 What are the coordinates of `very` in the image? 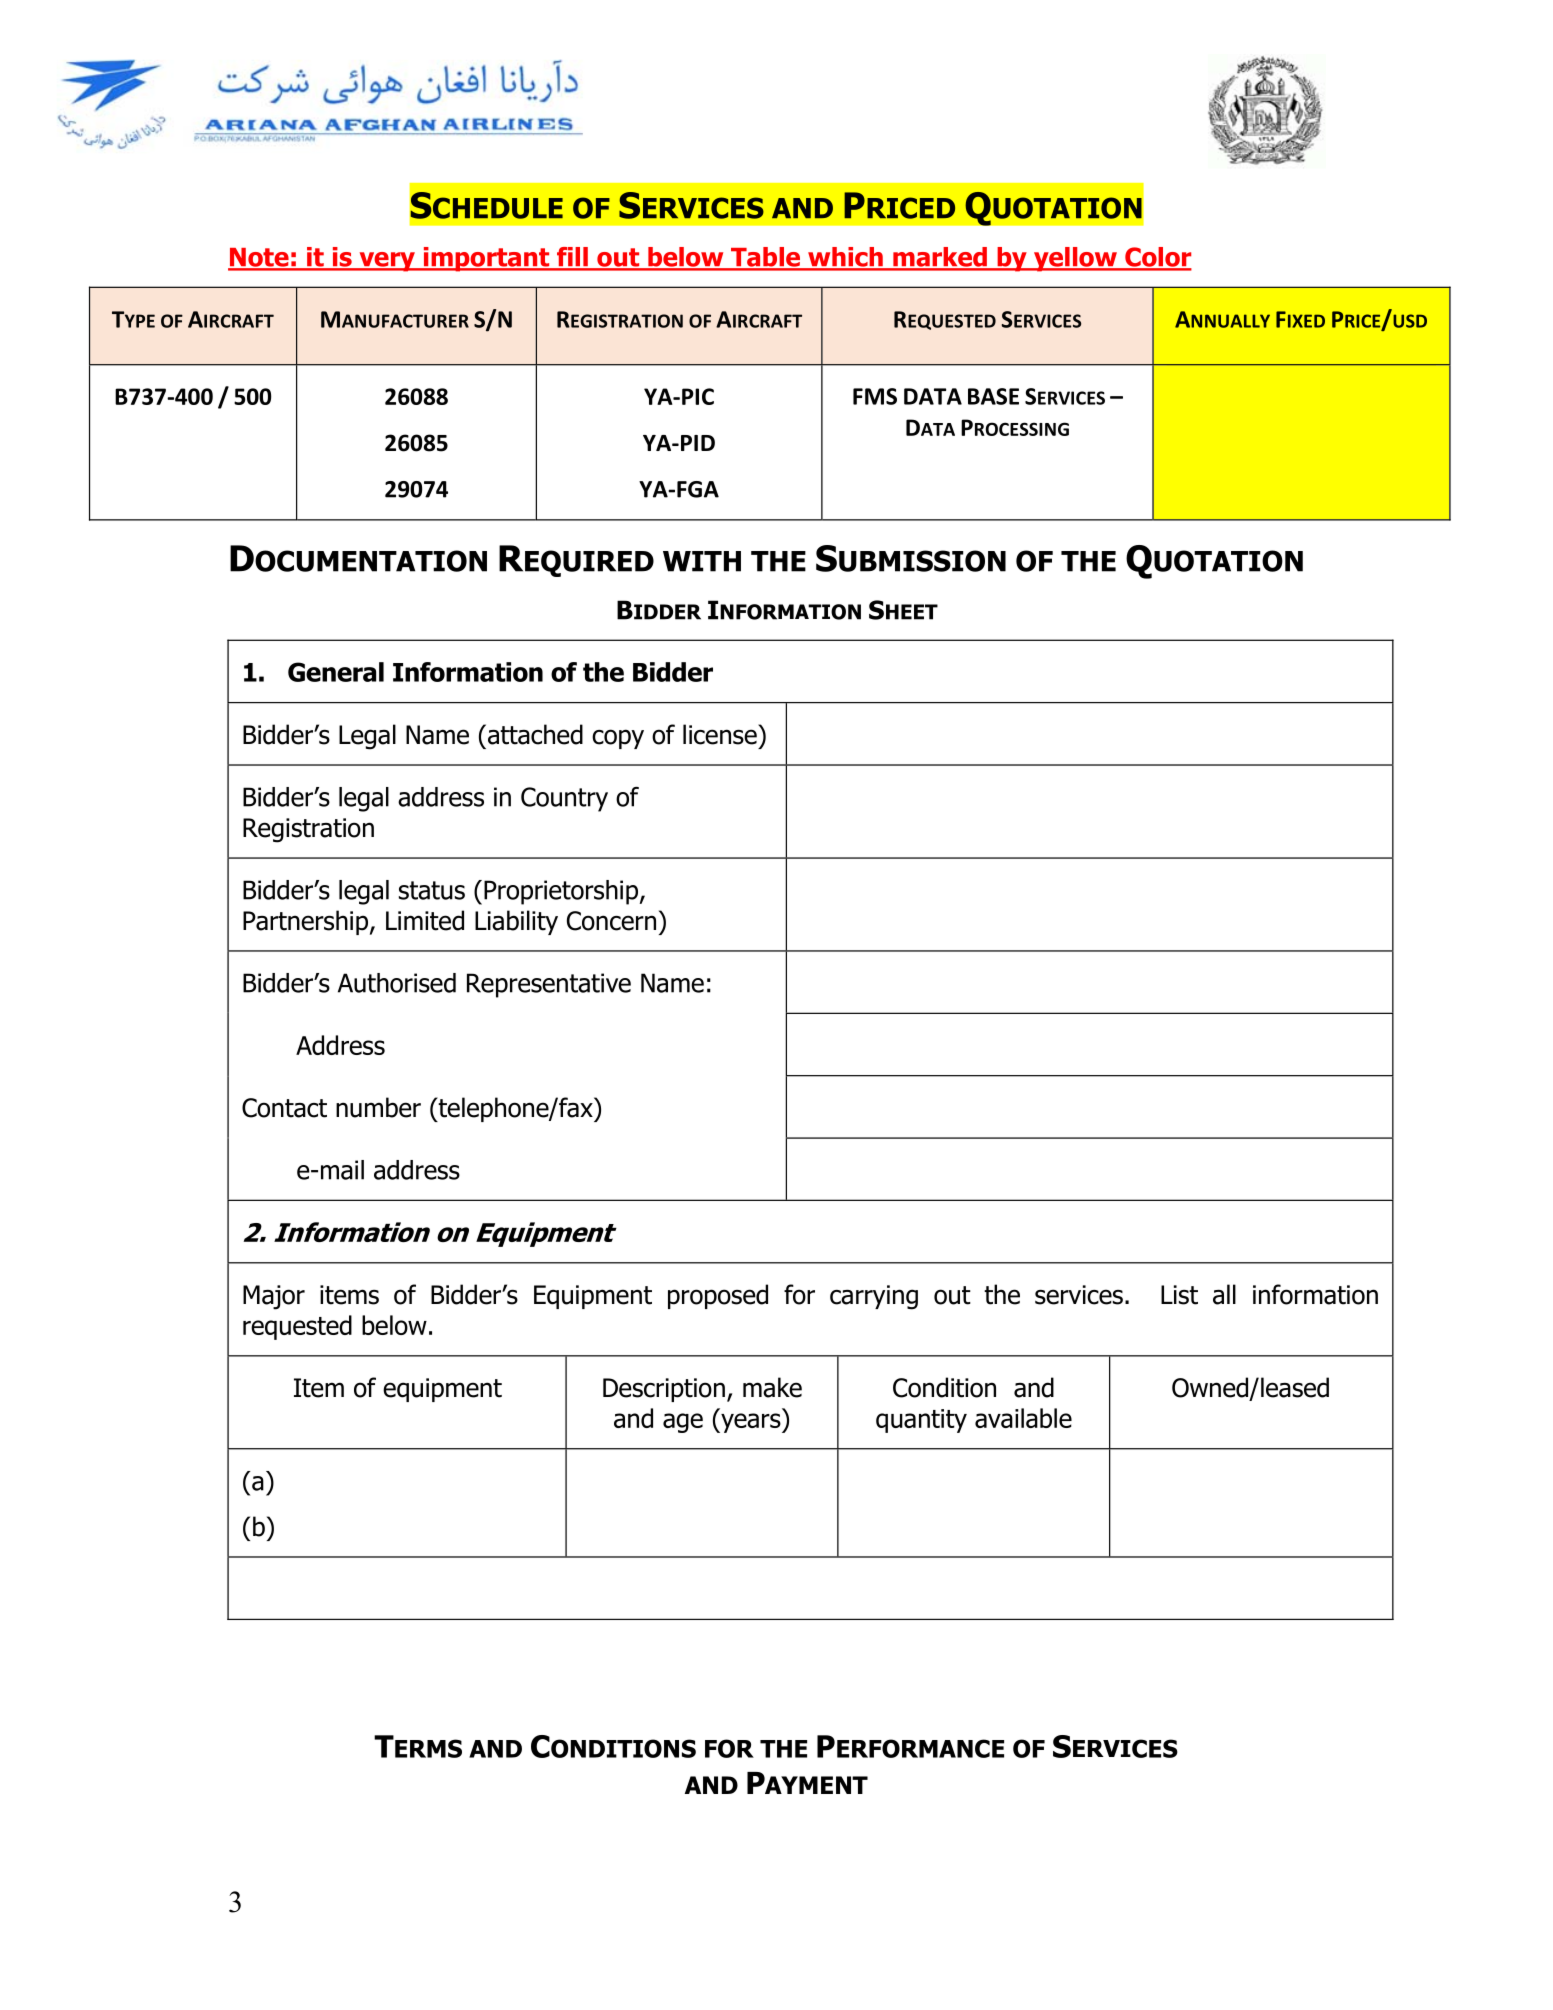 It's located at (387, 262).
